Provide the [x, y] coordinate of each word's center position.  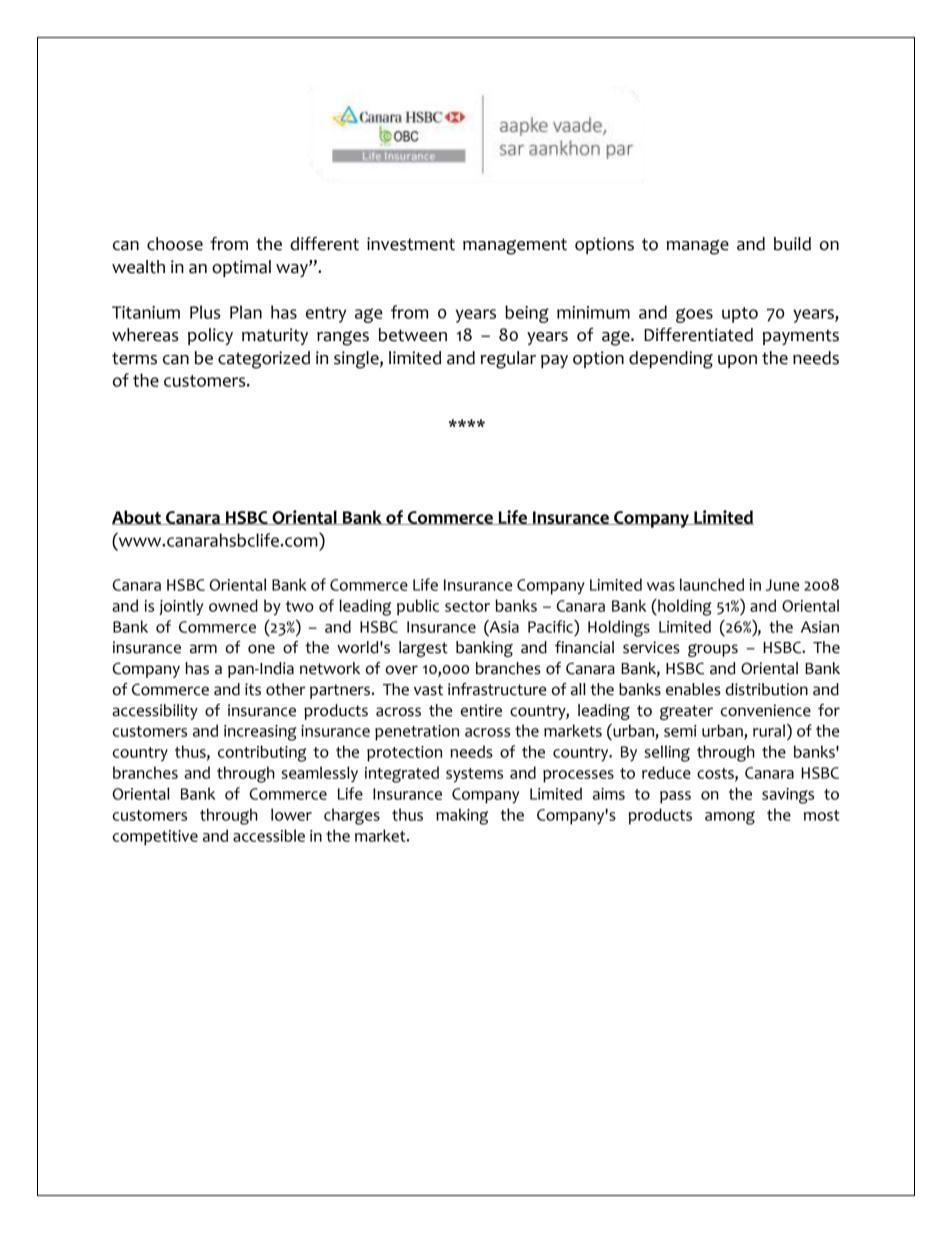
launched [712, 584]
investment [411, 244]
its [253, 689]
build [792, 244]
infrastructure [497, 689]
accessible [269, 835]
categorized [264, 360]
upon [737, 361]
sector [467, 606]
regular [508, 360]
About [137, 517]
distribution [767, 689]
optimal [241, 268]
